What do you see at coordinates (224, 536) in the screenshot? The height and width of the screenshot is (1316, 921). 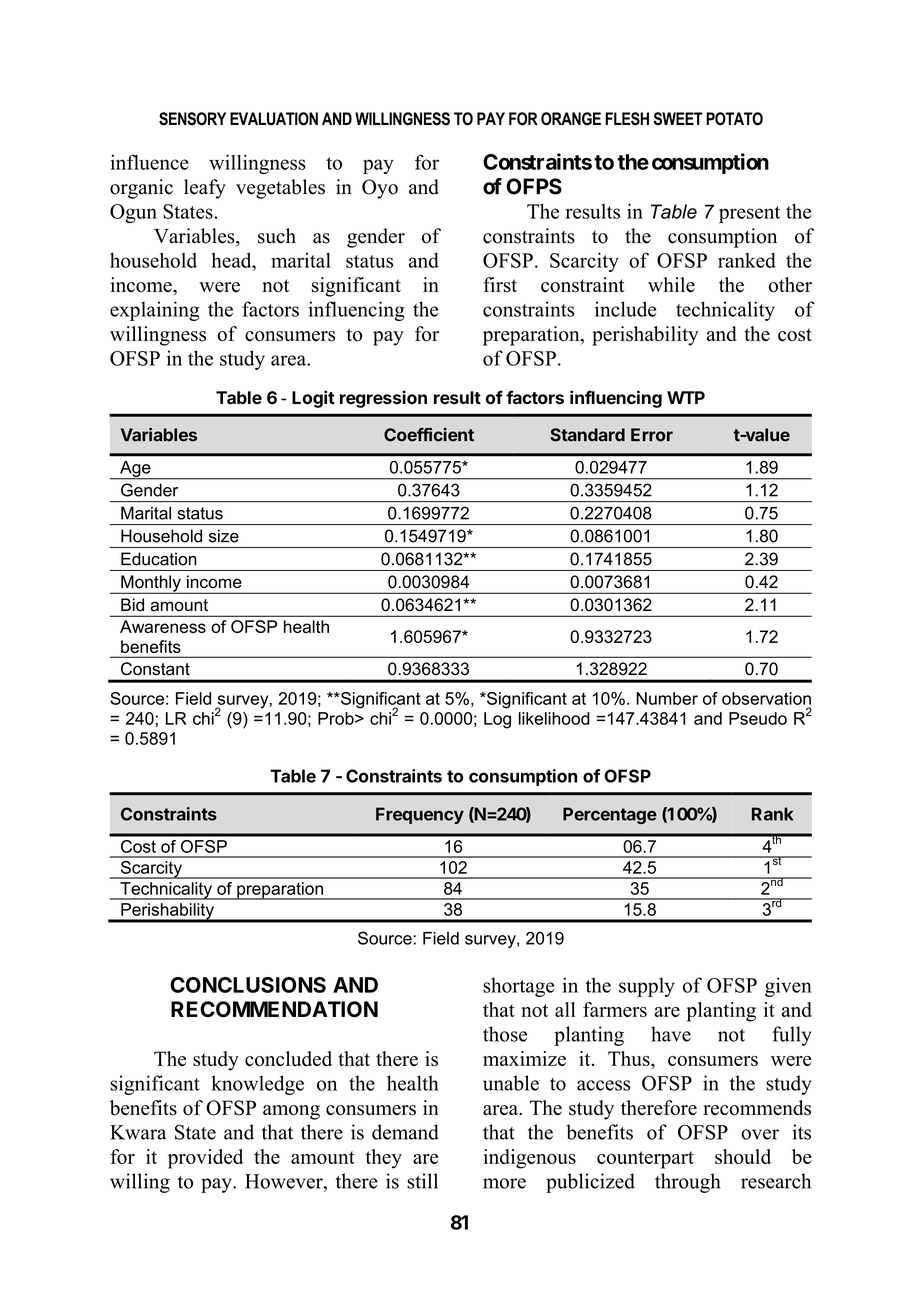 I see `size` at bounding box center [224, 536].
